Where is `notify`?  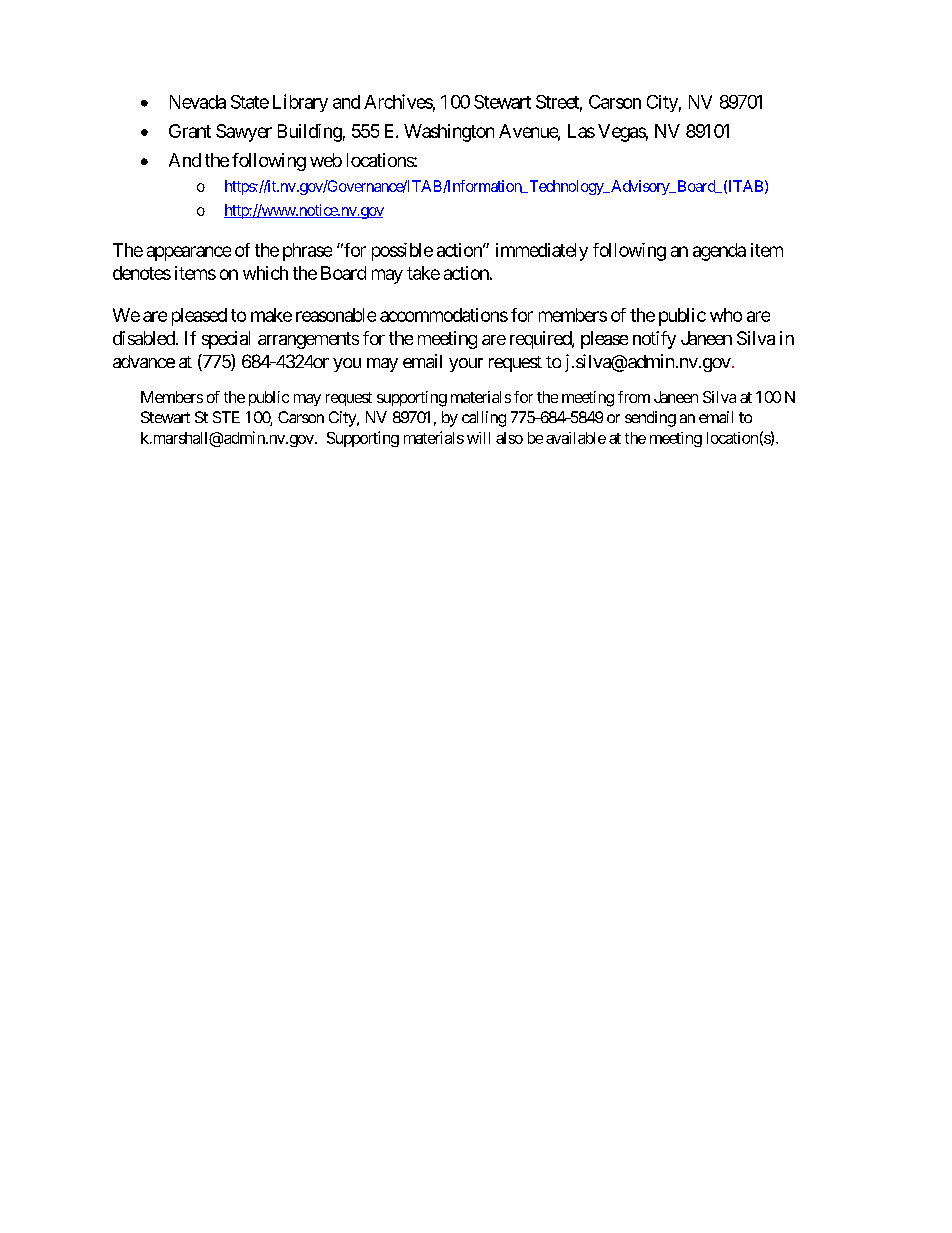 notify is located at coordinates (654, 340).
